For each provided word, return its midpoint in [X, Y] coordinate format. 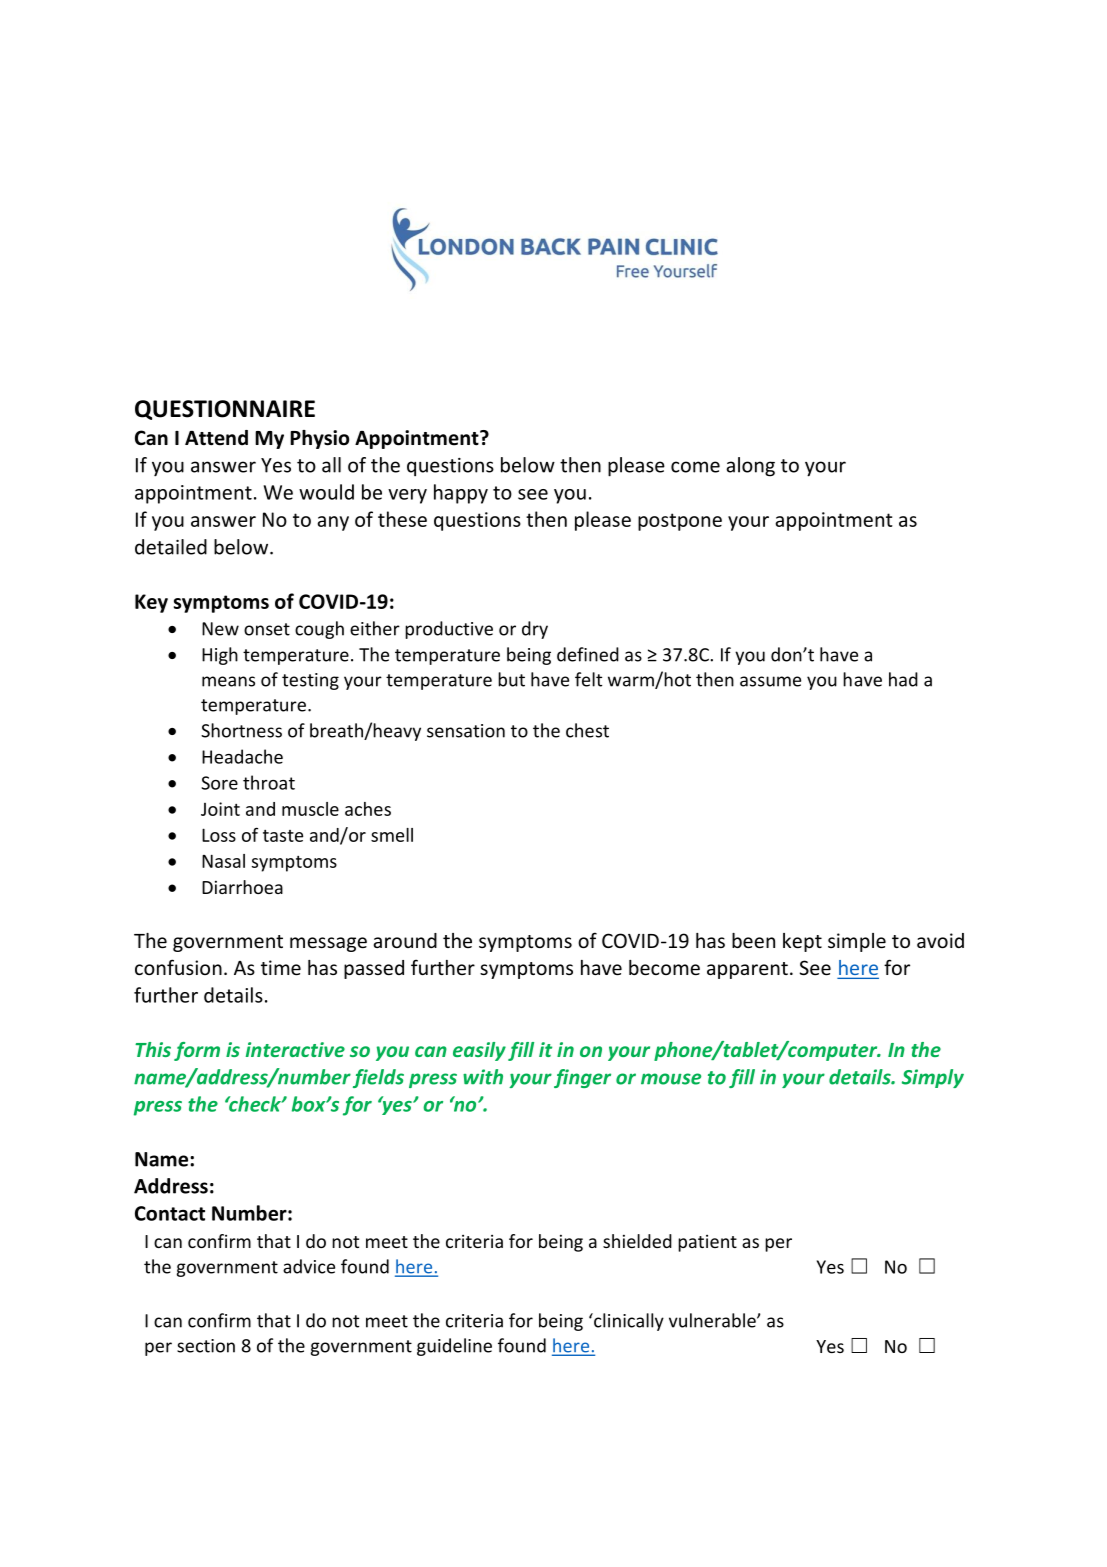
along [750, 467]
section [206, 1346]
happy [461, 494]
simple [857, 942]
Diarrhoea [242, 887]
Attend [216, 438]
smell [392, 835]
